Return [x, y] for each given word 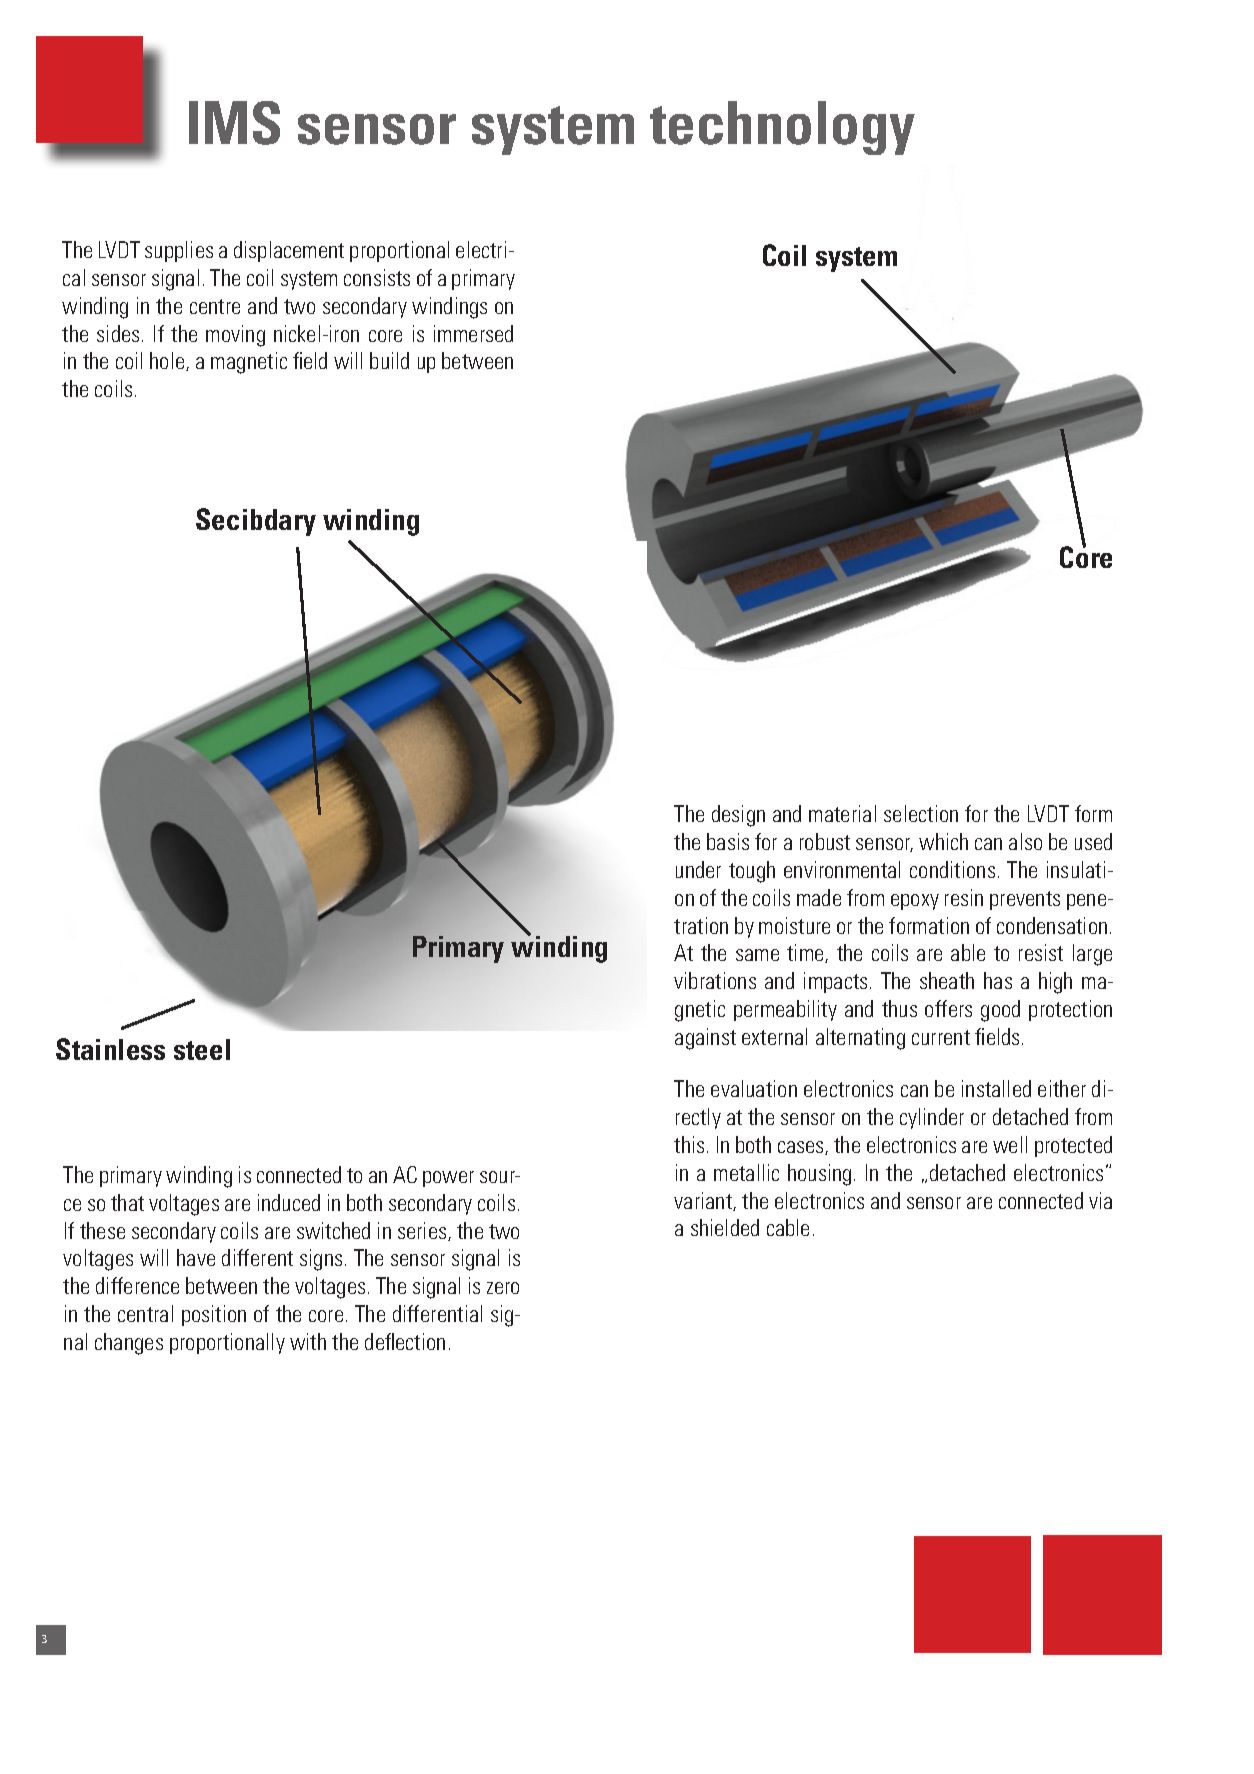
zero [503, 1288]
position [214, 1315]
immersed [473, 333]
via [1100, 1200]
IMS [234, 123]
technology [782, 128]
